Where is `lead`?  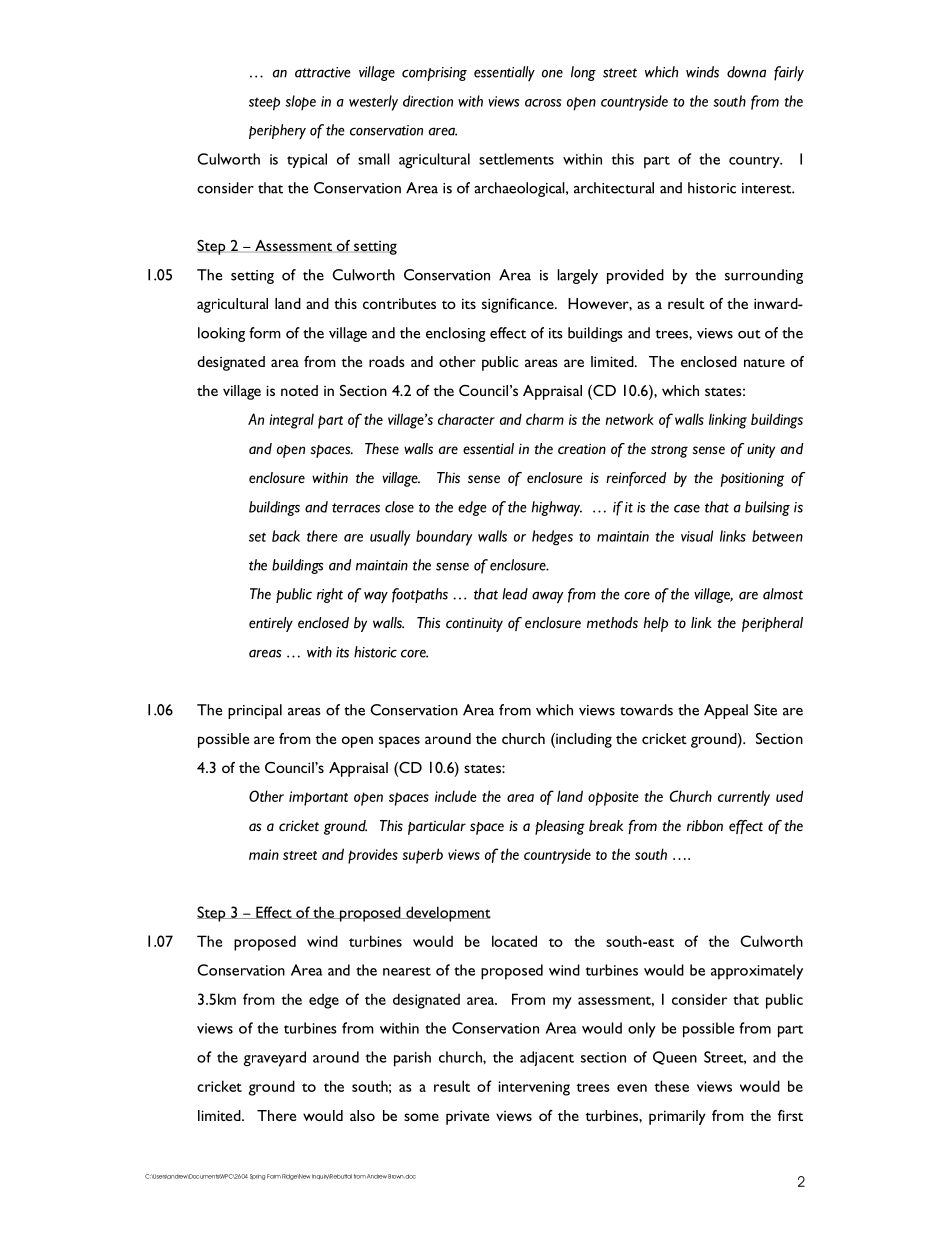
lead is located at coordinates (515, 594).
